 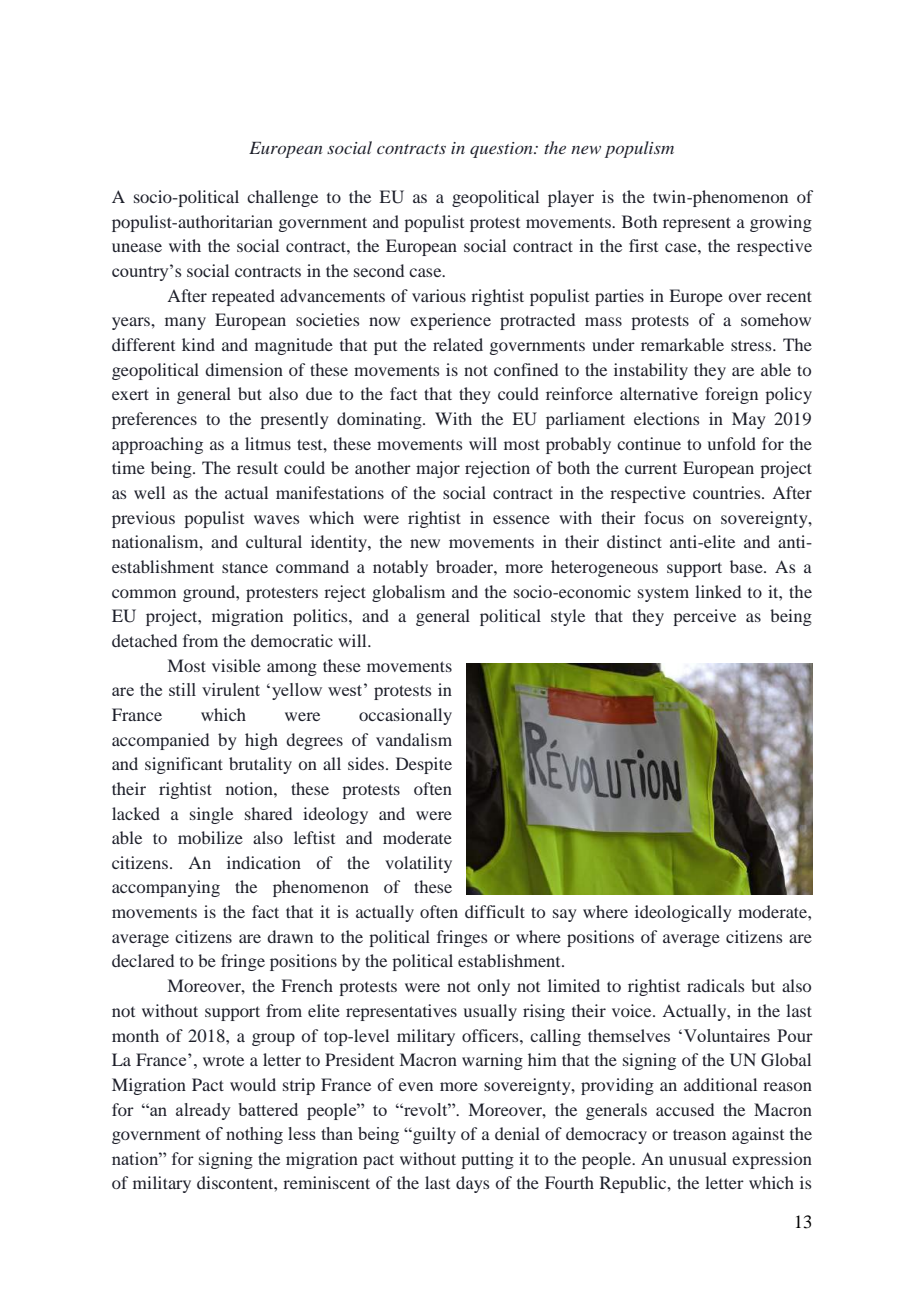 What do you see at coordinates (438, 469) in the document?
I see `major` at bounding box center [438, 469].
